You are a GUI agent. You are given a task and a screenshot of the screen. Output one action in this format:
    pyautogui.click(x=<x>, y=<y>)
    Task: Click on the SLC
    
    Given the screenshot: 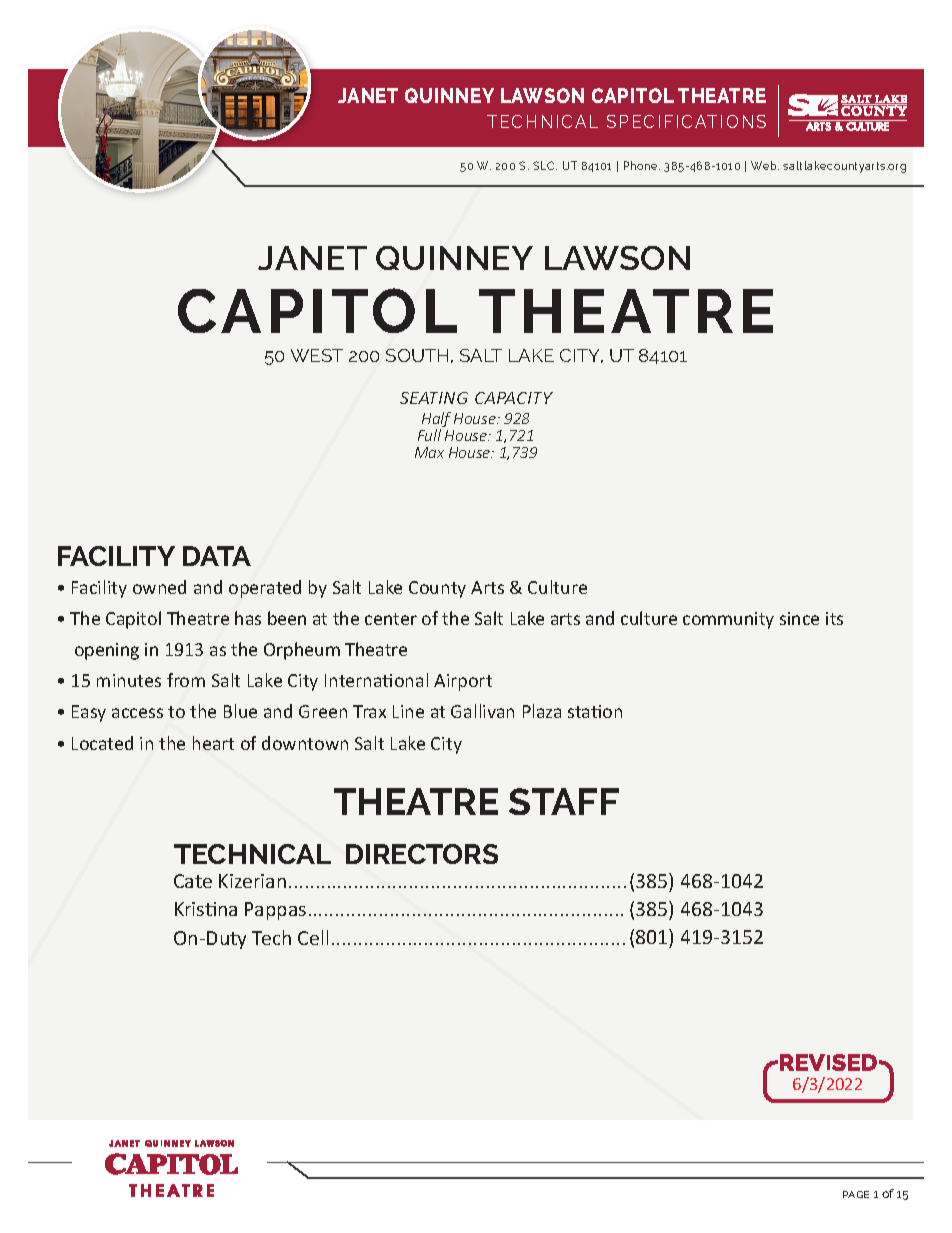 What is the action you would take?
    pyautogui.click(x=545, y=165)
